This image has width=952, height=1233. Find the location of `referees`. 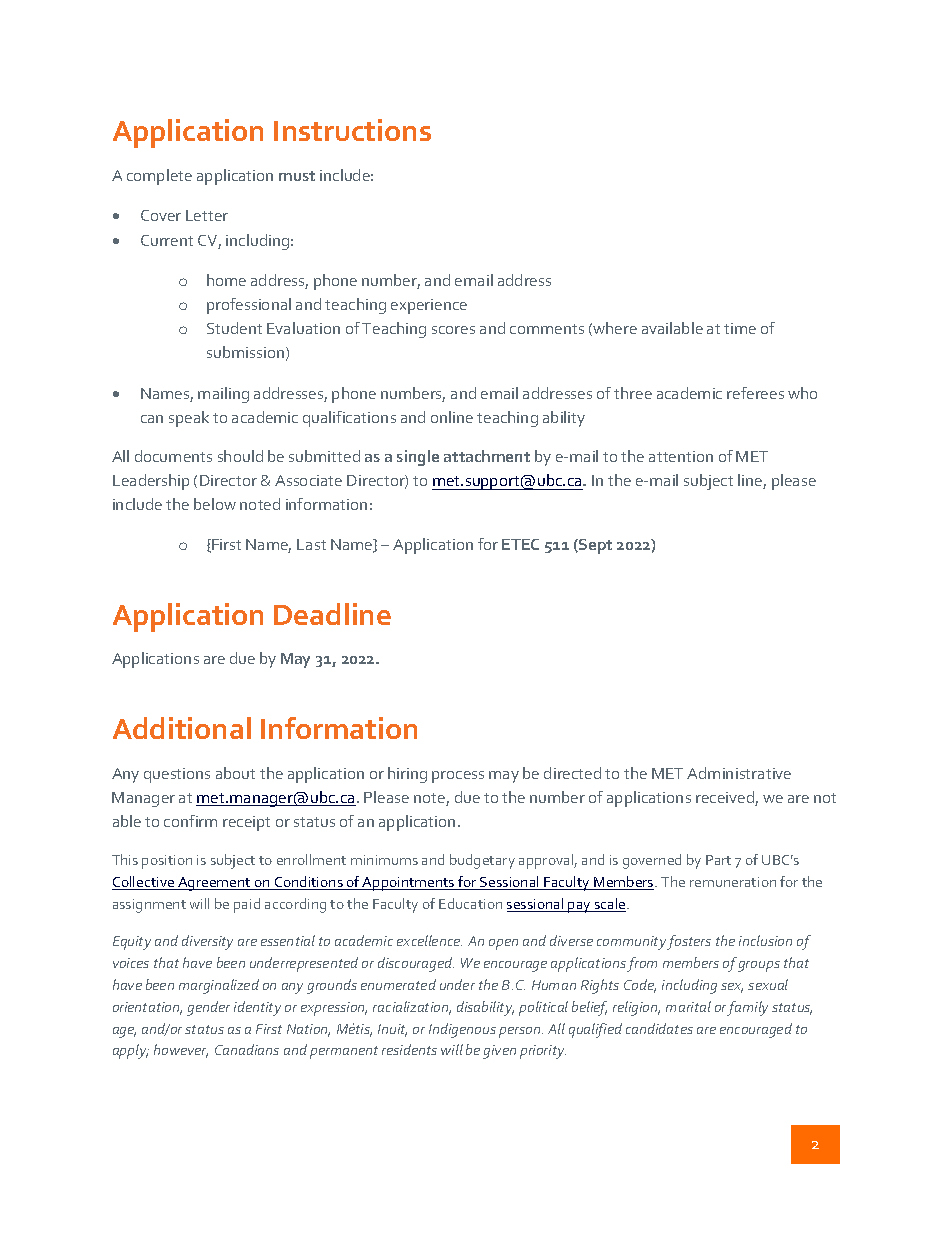

referees is located at coordinates (755, 393).
